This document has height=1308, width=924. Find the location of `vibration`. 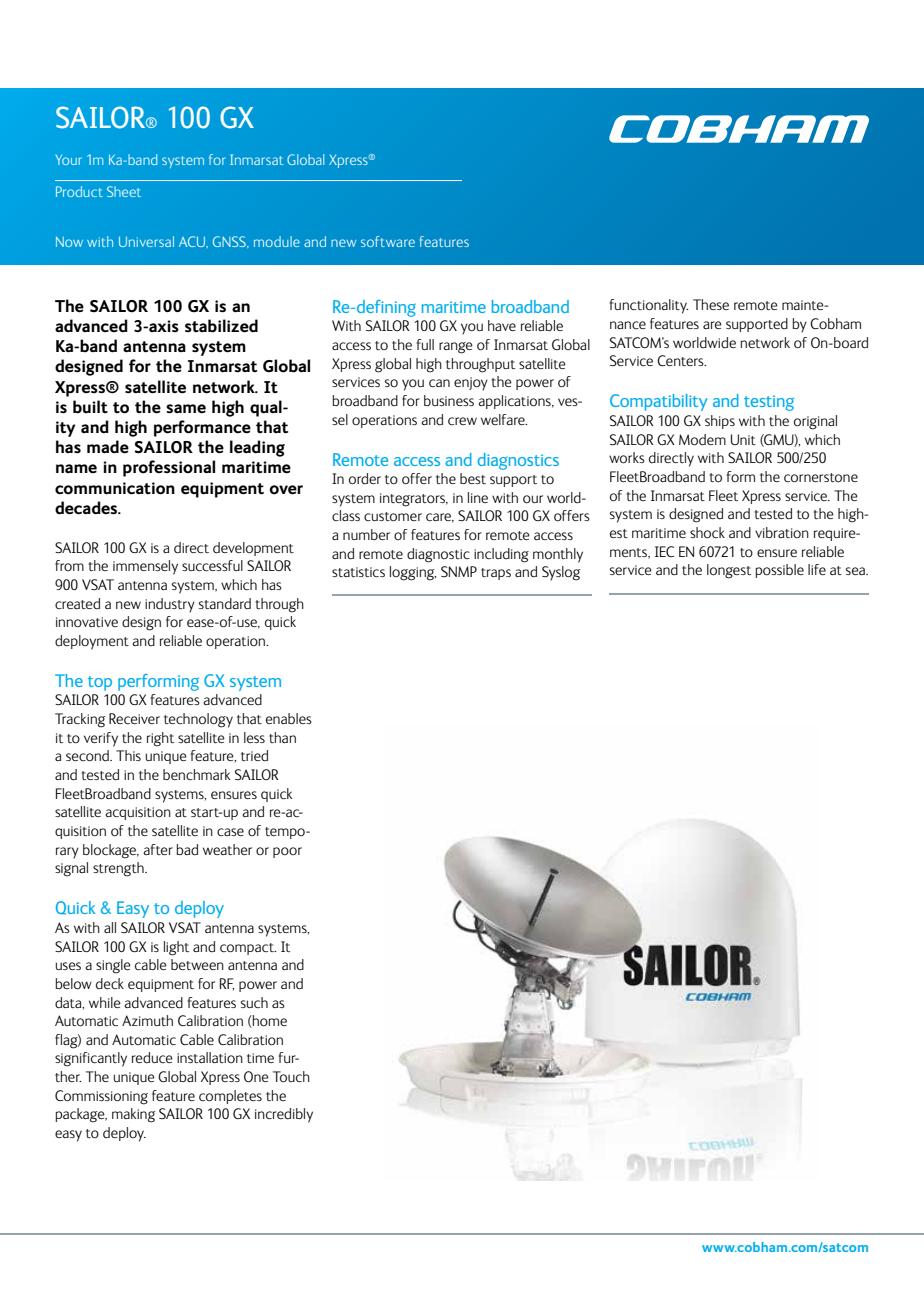

vibration is located at coordinates (782, 532).
